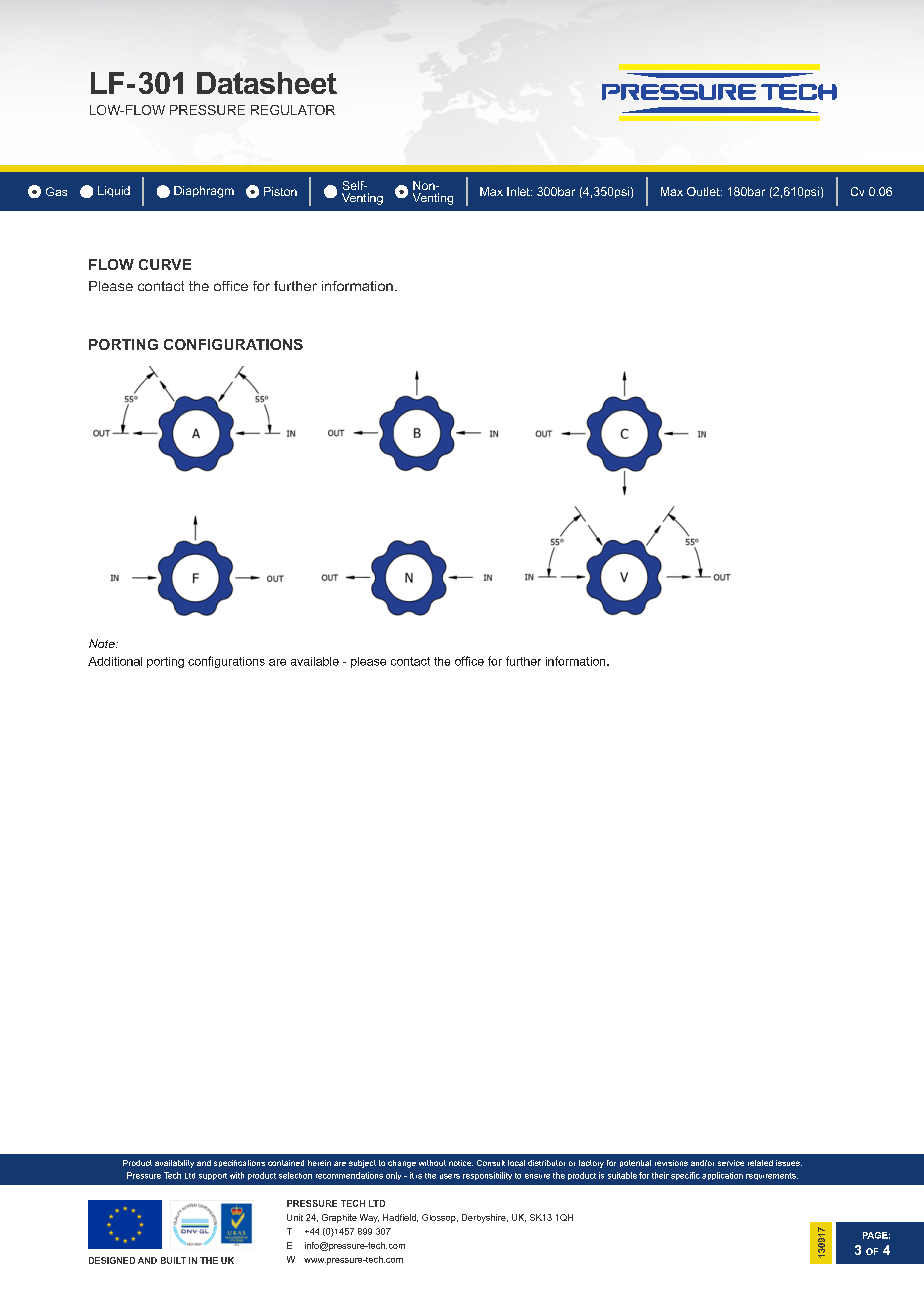  What do you see at coordinates (173, 1260) in the page?
I see `BUILT` at bounding box center [173, 1260].
